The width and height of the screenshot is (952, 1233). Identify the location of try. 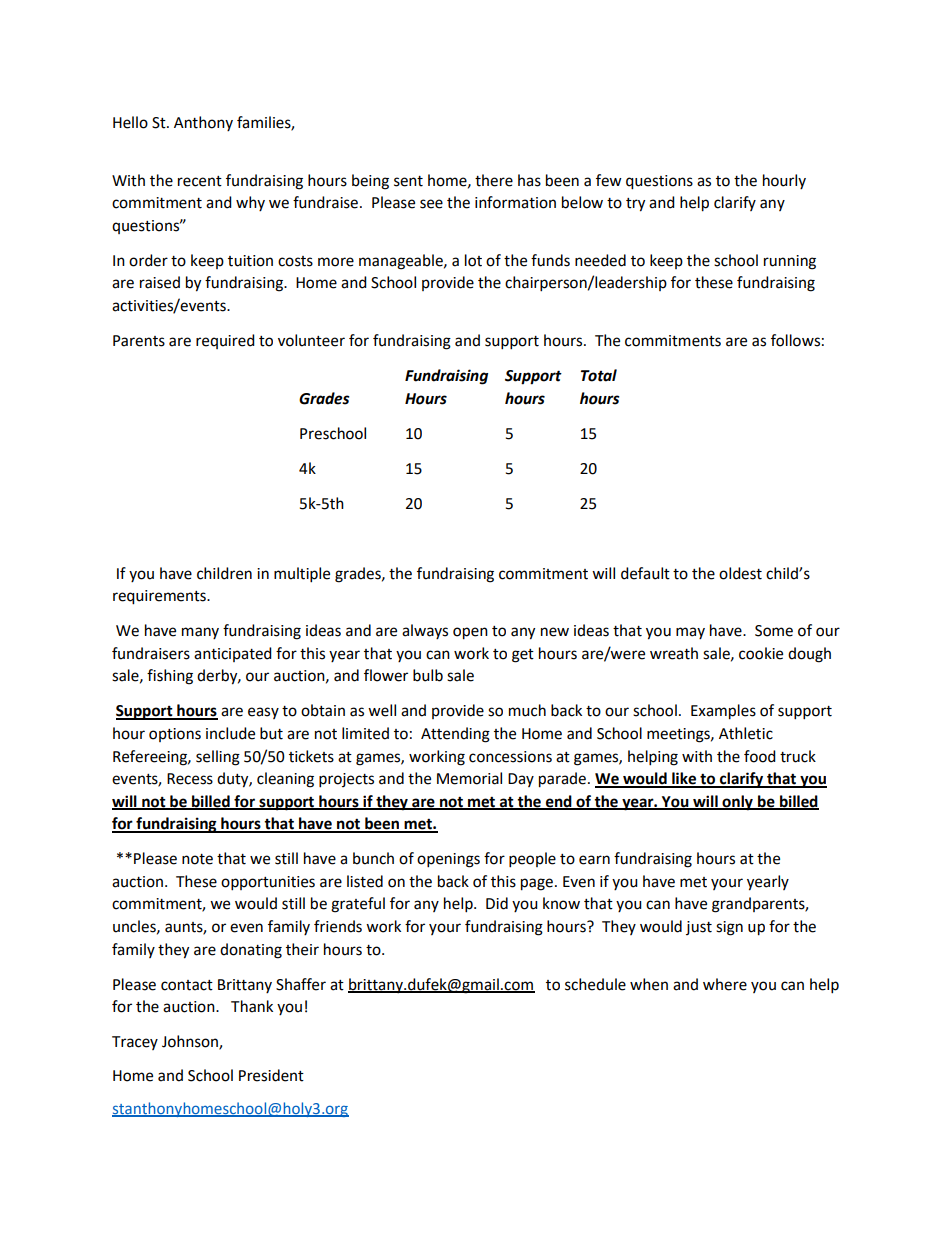
(635, 205).
